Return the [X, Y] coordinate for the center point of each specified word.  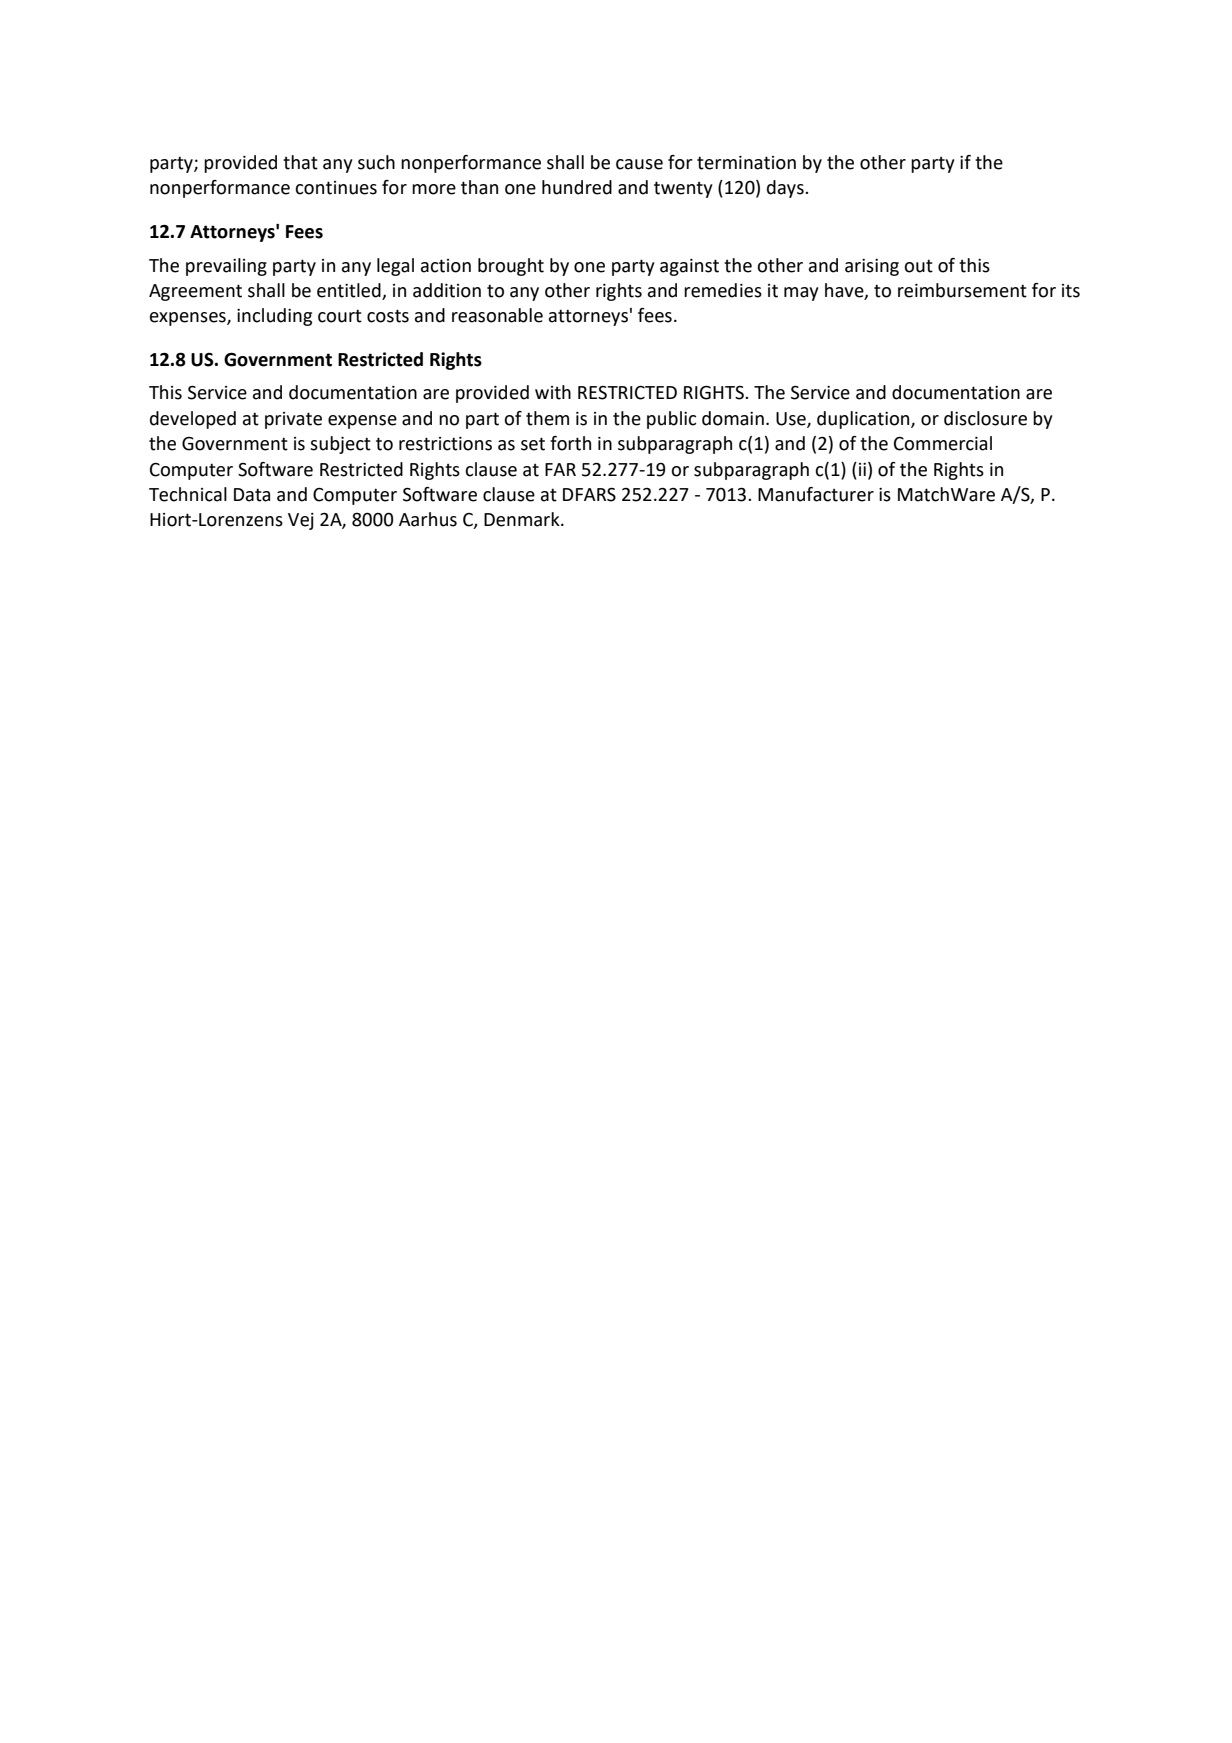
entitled [350, 291]
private [293, 420]
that [300, 162]
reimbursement [962, 290]
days [786, 189]
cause [639, 164]
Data [252, 495]
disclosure [985, 418]
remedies [723, 290]
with [553, 392]
